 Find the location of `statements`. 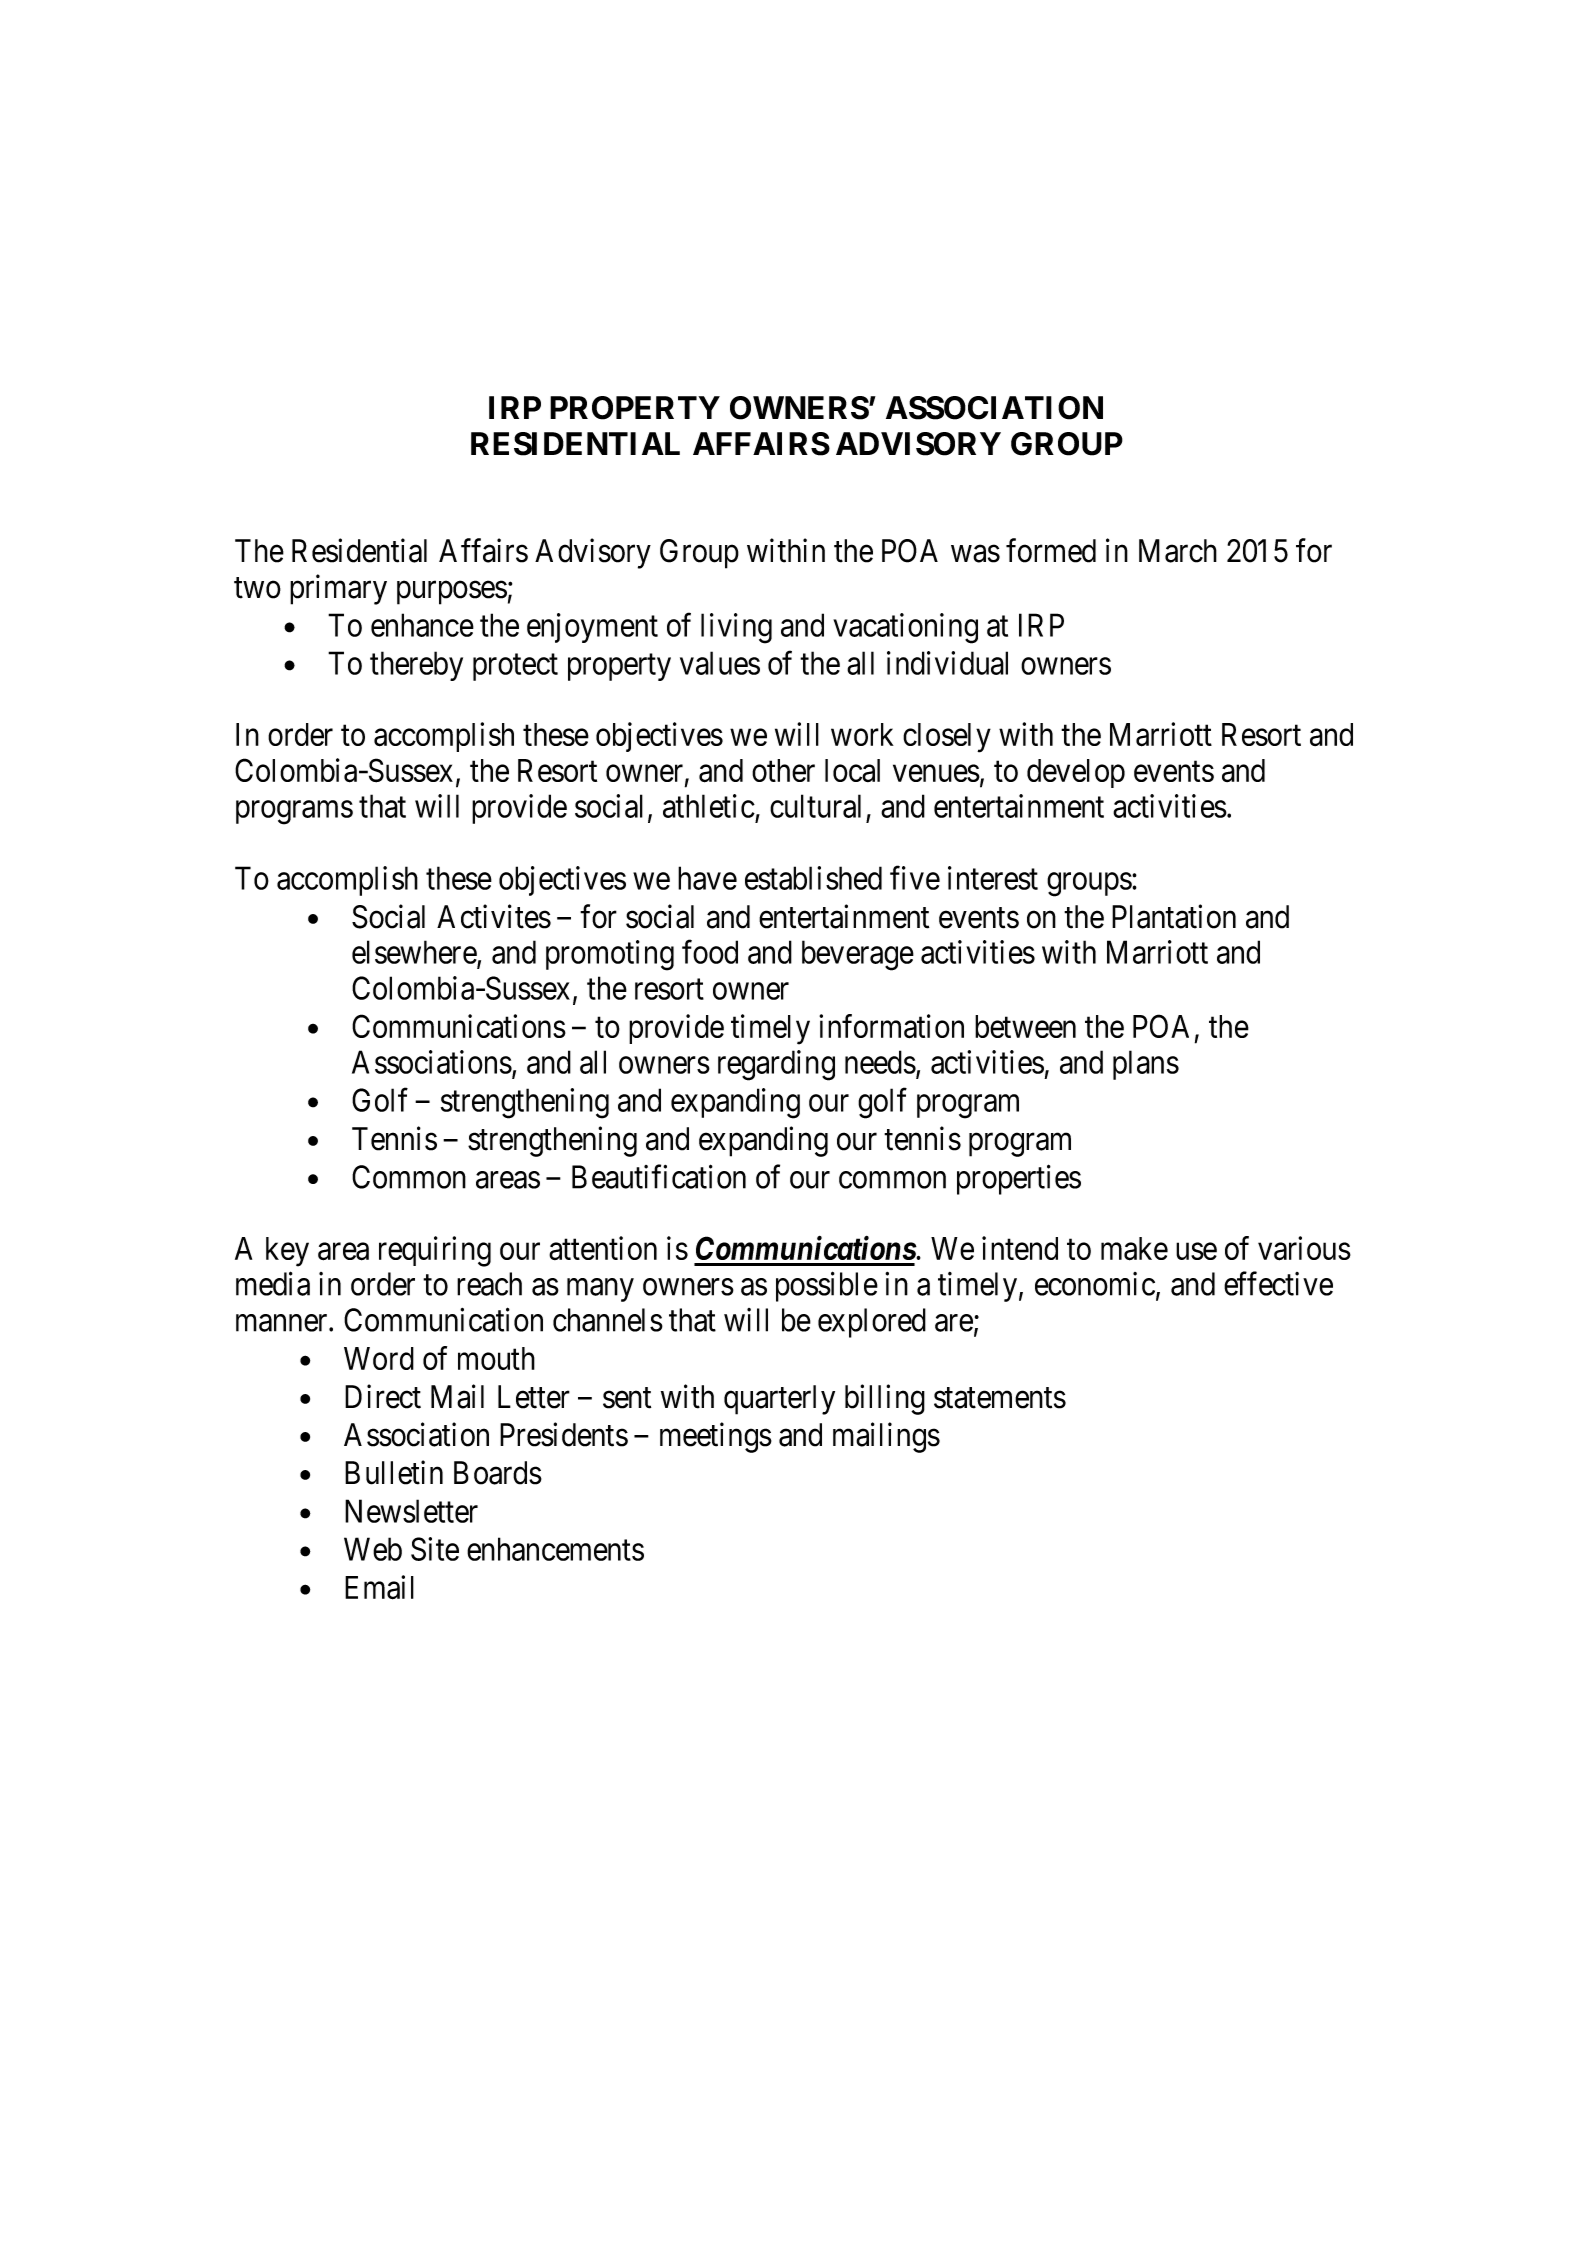

statements is located at coordinates (1000, 1398).
